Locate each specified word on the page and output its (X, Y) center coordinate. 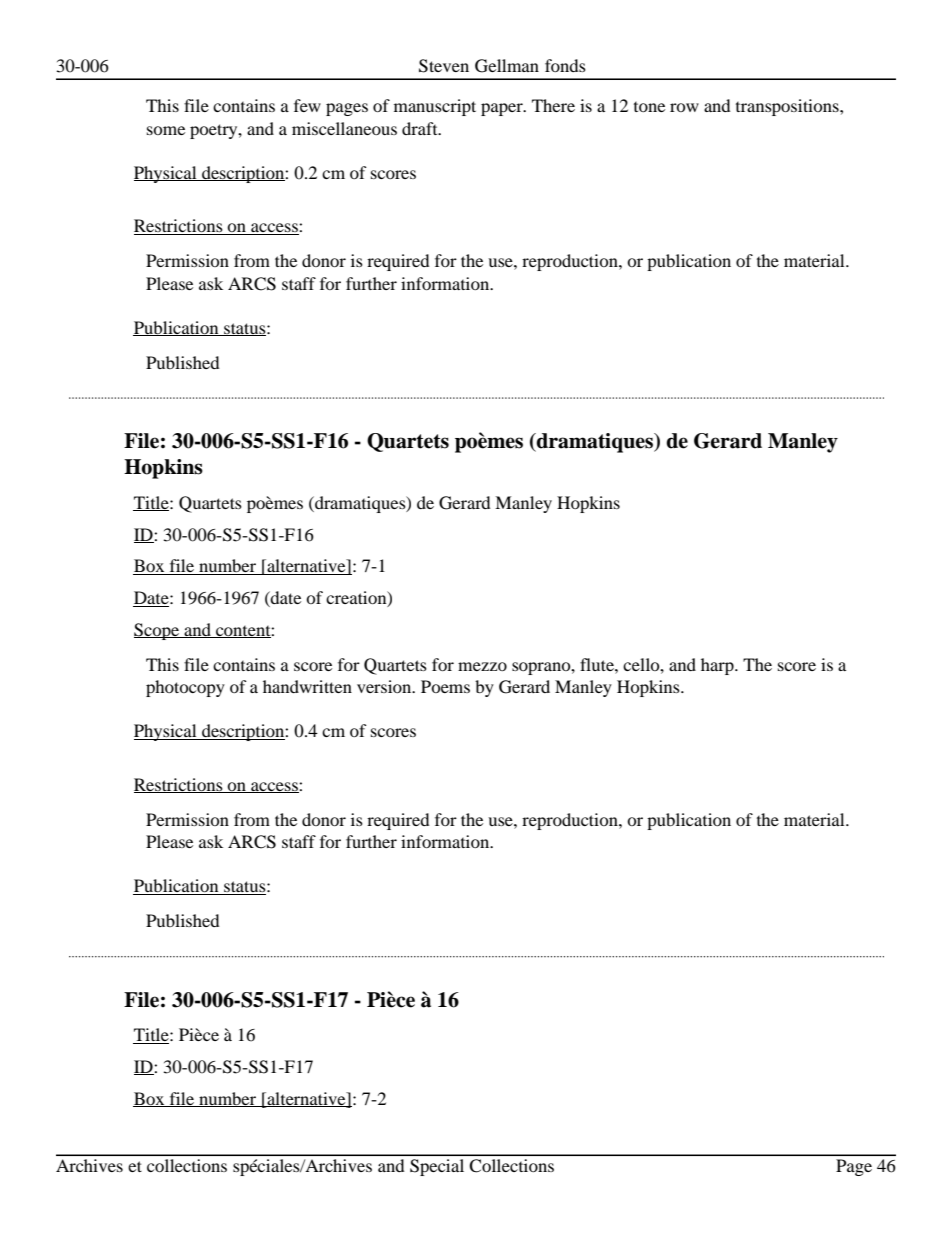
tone (649, 107)
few (307, 105)
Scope (157, 631)
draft (421, 128)
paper (503, 109)
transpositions (788, 107)
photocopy (185, 688)
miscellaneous (344, 128)
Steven (444, 66)
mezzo (482, 666)
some (166, 130)
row (684, 107)
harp (718, 666)
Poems (445, 686)
